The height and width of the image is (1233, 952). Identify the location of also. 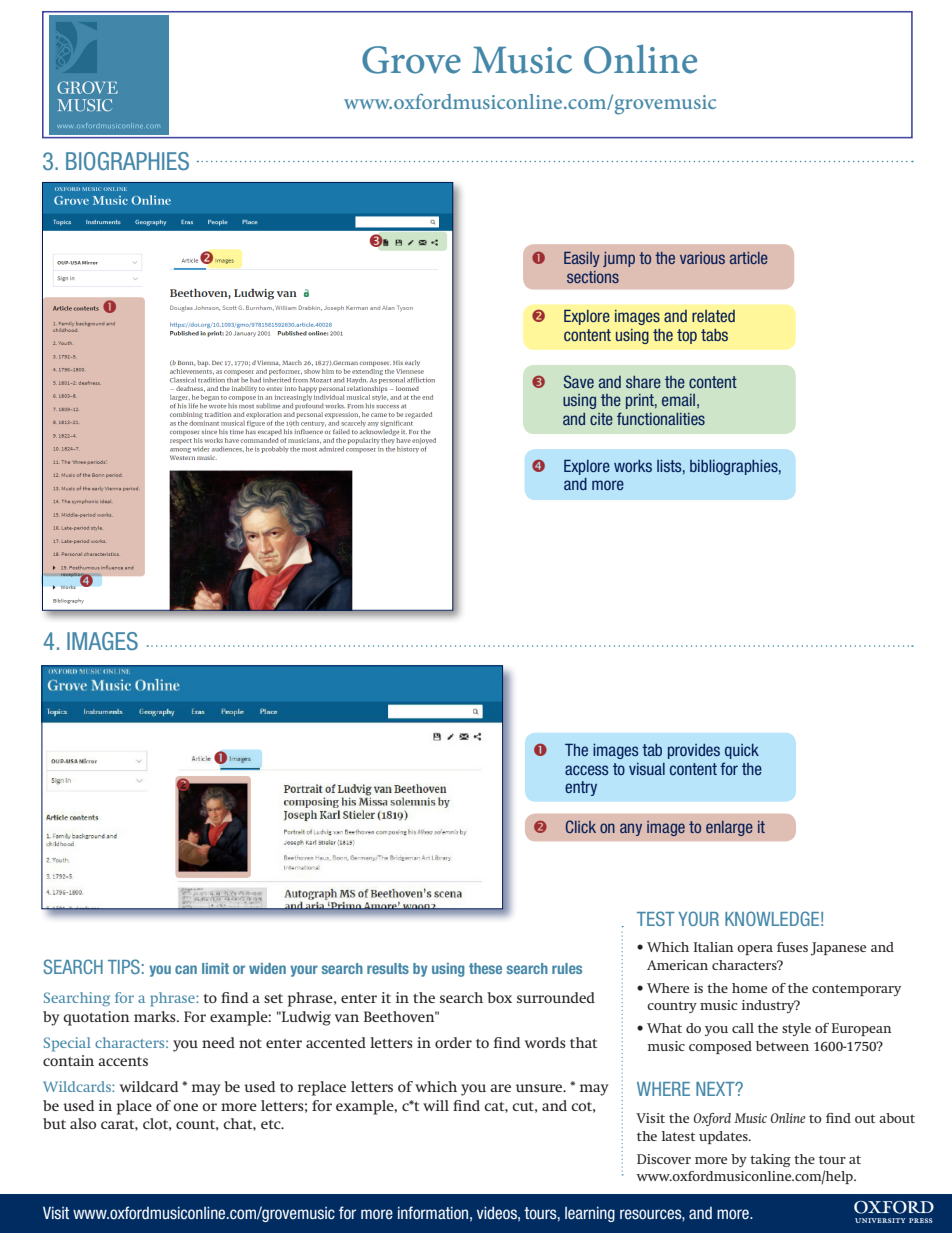
(83, 1123).
